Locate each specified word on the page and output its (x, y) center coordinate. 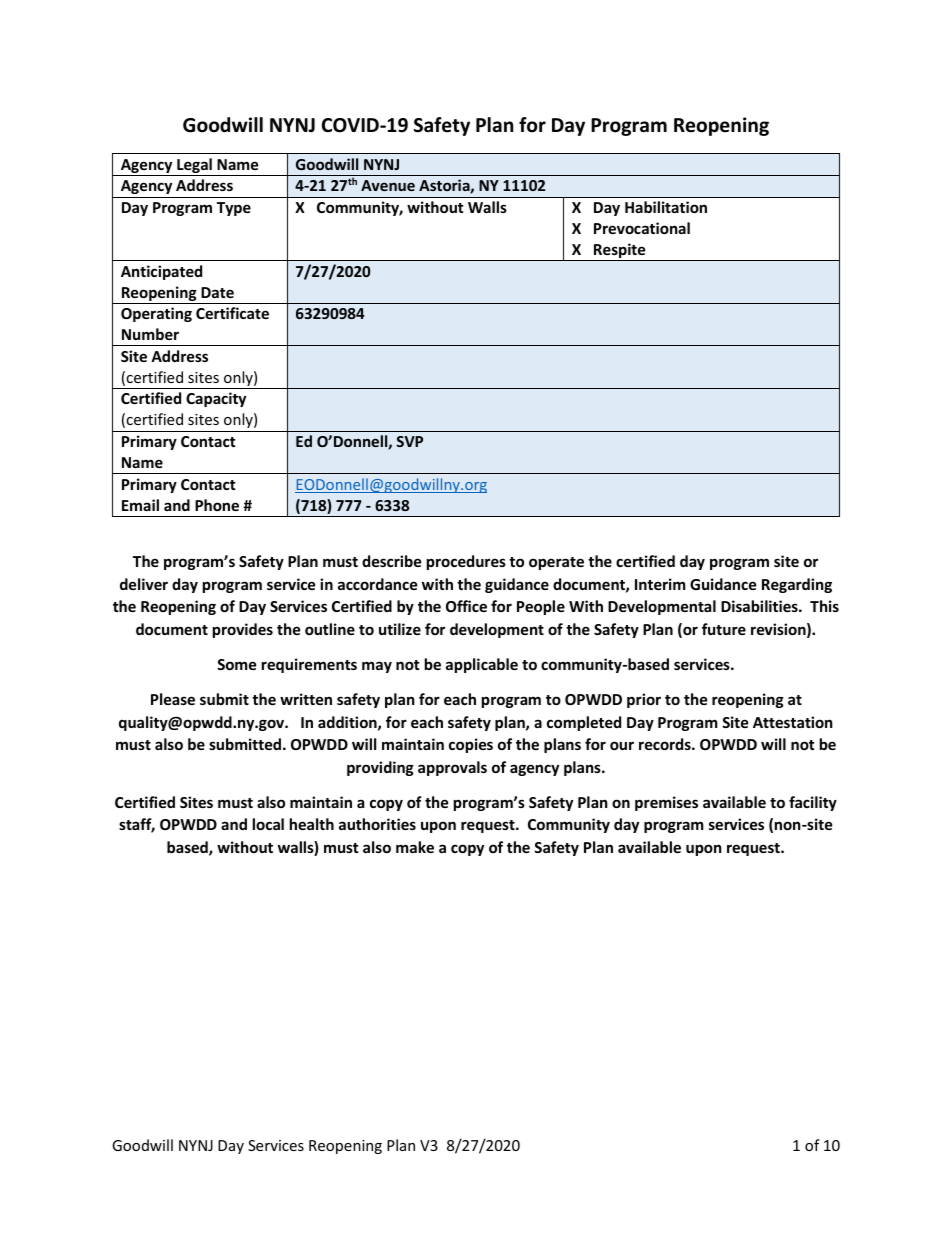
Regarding (797, 585)
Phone (217, 505)
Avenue (388, 185)
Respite (620, 252)
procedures (466, 562)
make (415, 847)
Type (234, 209)
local (268, 824)
